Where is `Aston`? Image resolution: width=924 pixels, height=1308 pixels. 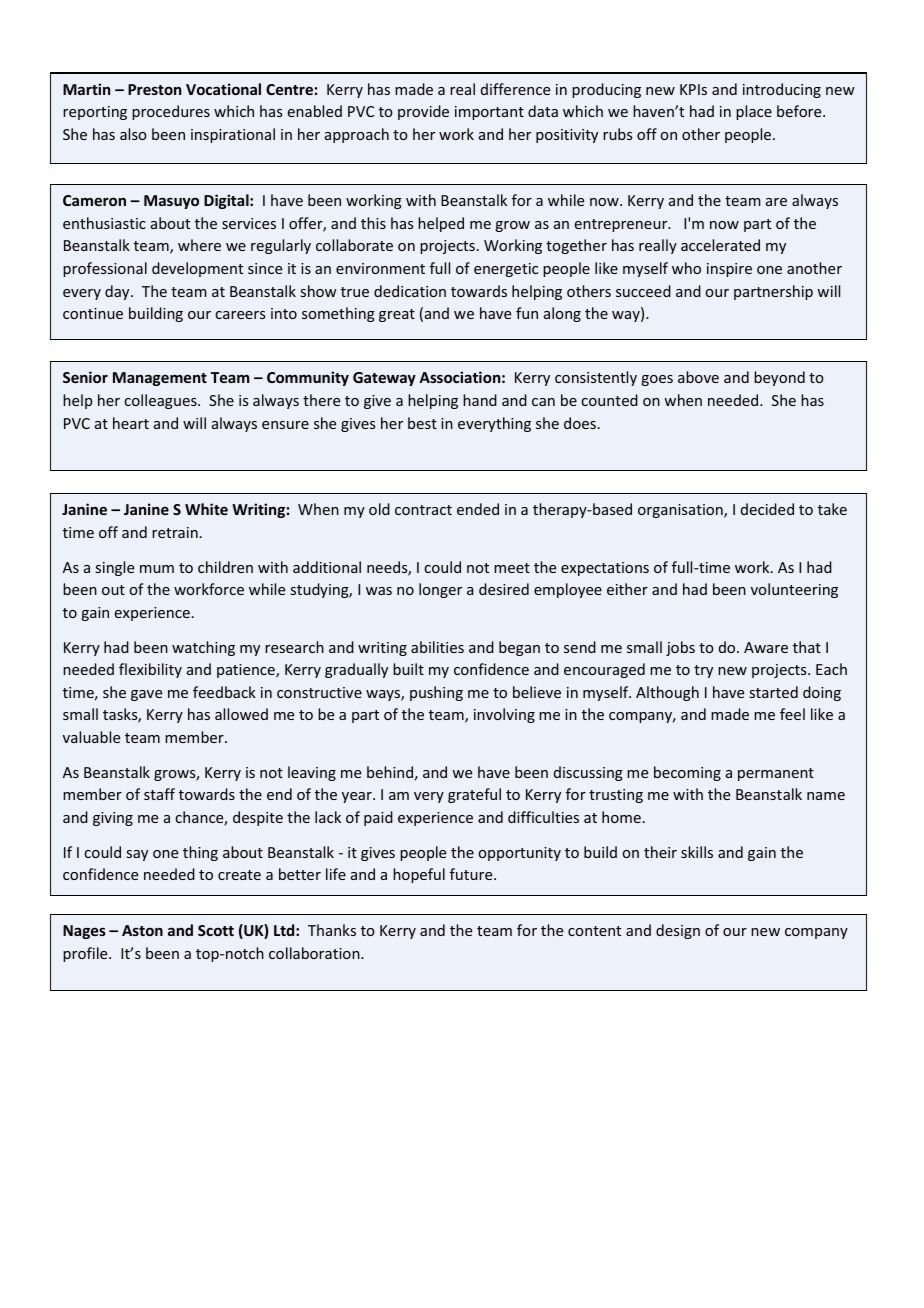
Aston is located at coordinates (142, 930).
